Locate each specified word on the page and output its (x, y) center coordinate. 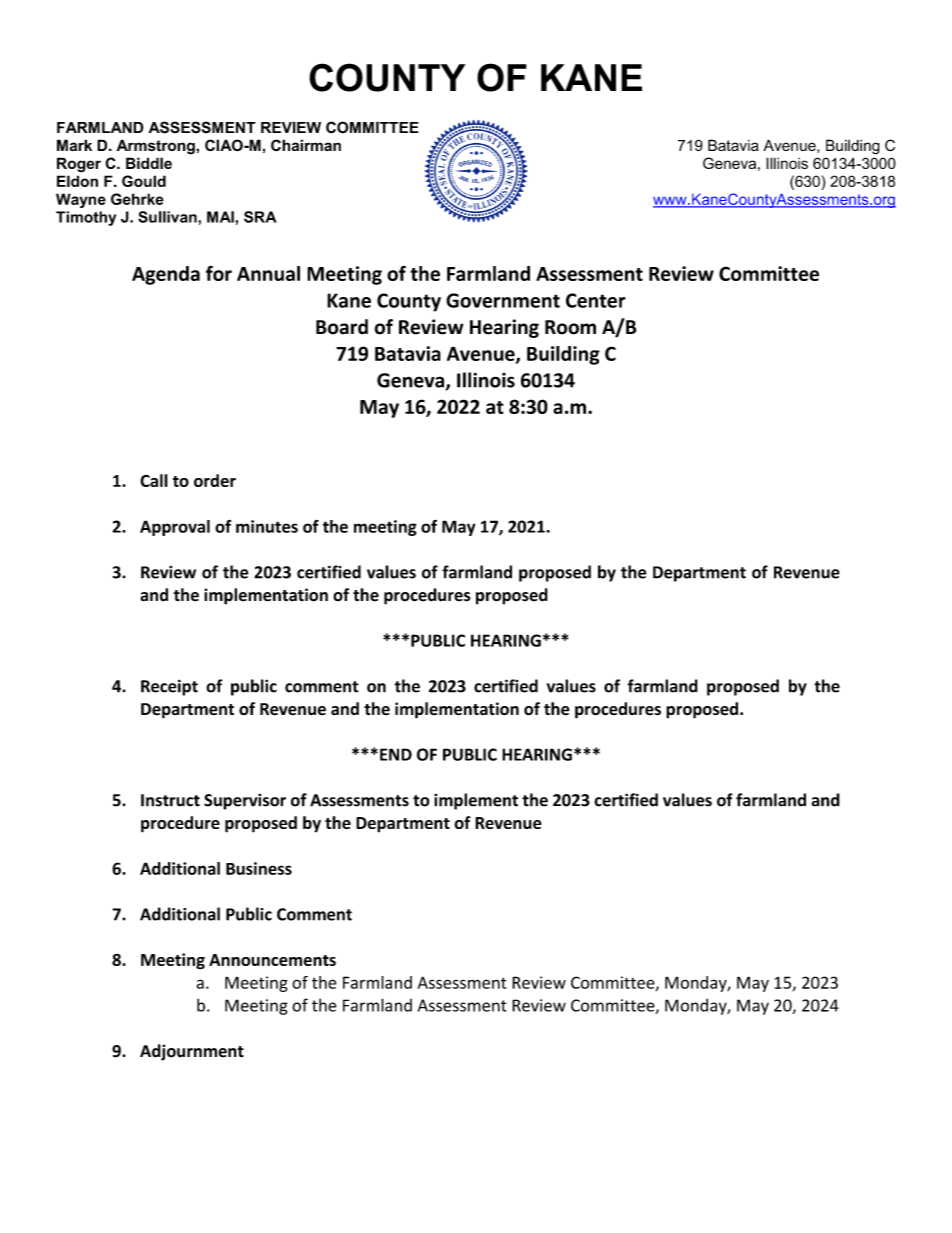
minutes (267, 526)
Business (259, 868)
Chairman (306, 145)
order (215, 480)
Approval (175, 528)
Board (342, 327)
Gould (144, 181)
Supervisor (245, 801)
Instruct (170, 800)
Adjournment (192, 1052)
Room (570, 327)
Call (154, 480)
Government (503, 300)
